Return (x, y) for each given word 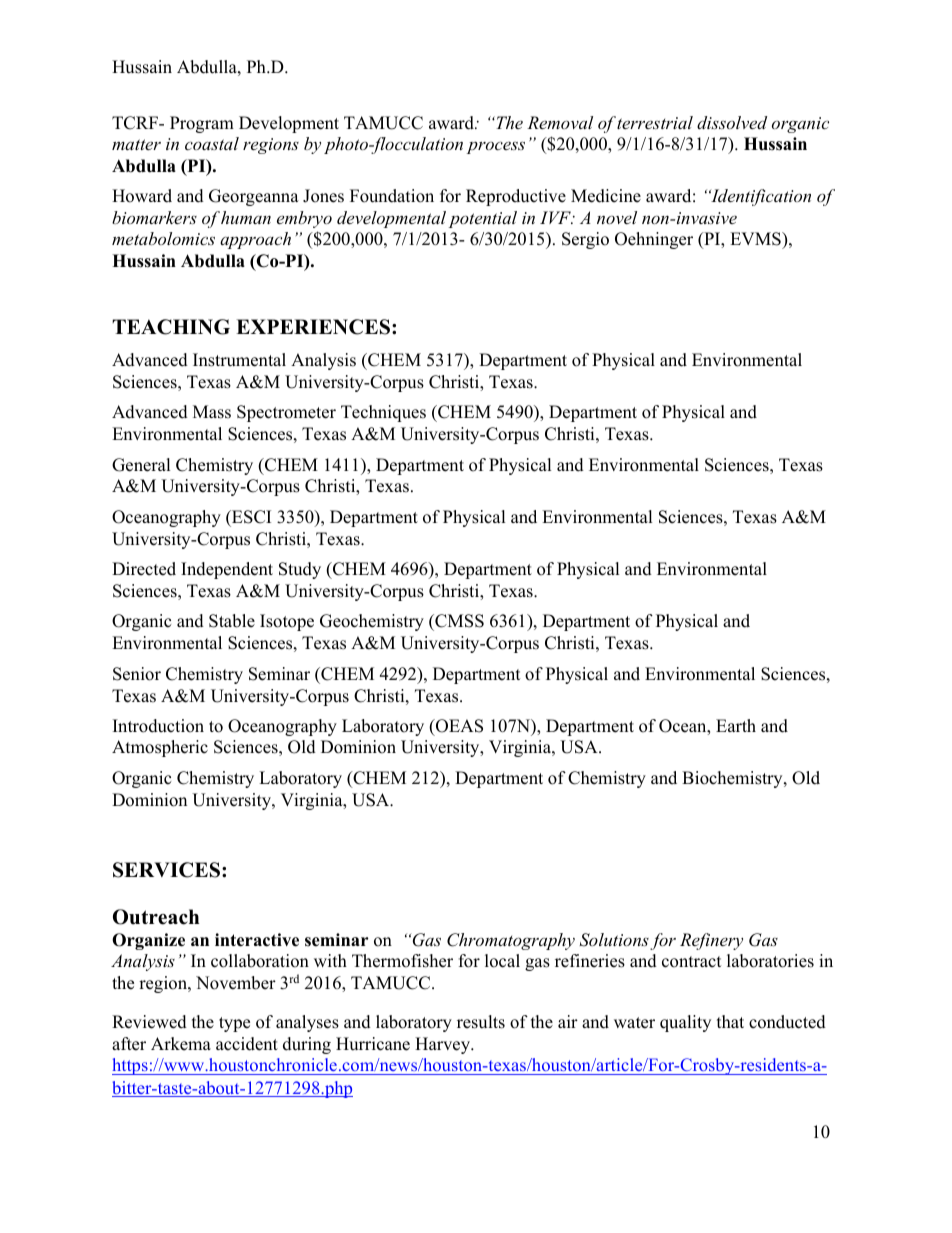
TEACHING (171, 327)
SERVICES (166, 870)
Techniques (383, 413)
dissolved (732, 122)
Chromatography (511, 941)
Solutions (614, 940)
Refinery (711, 941)
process (496, 147)
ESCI (250, 517)
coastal (212, 143)
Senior (137, 674)
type (234, 1024)
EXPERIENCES (314, 327)
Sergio (585, 240)
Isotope (287, 622)
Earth (736, 725)
